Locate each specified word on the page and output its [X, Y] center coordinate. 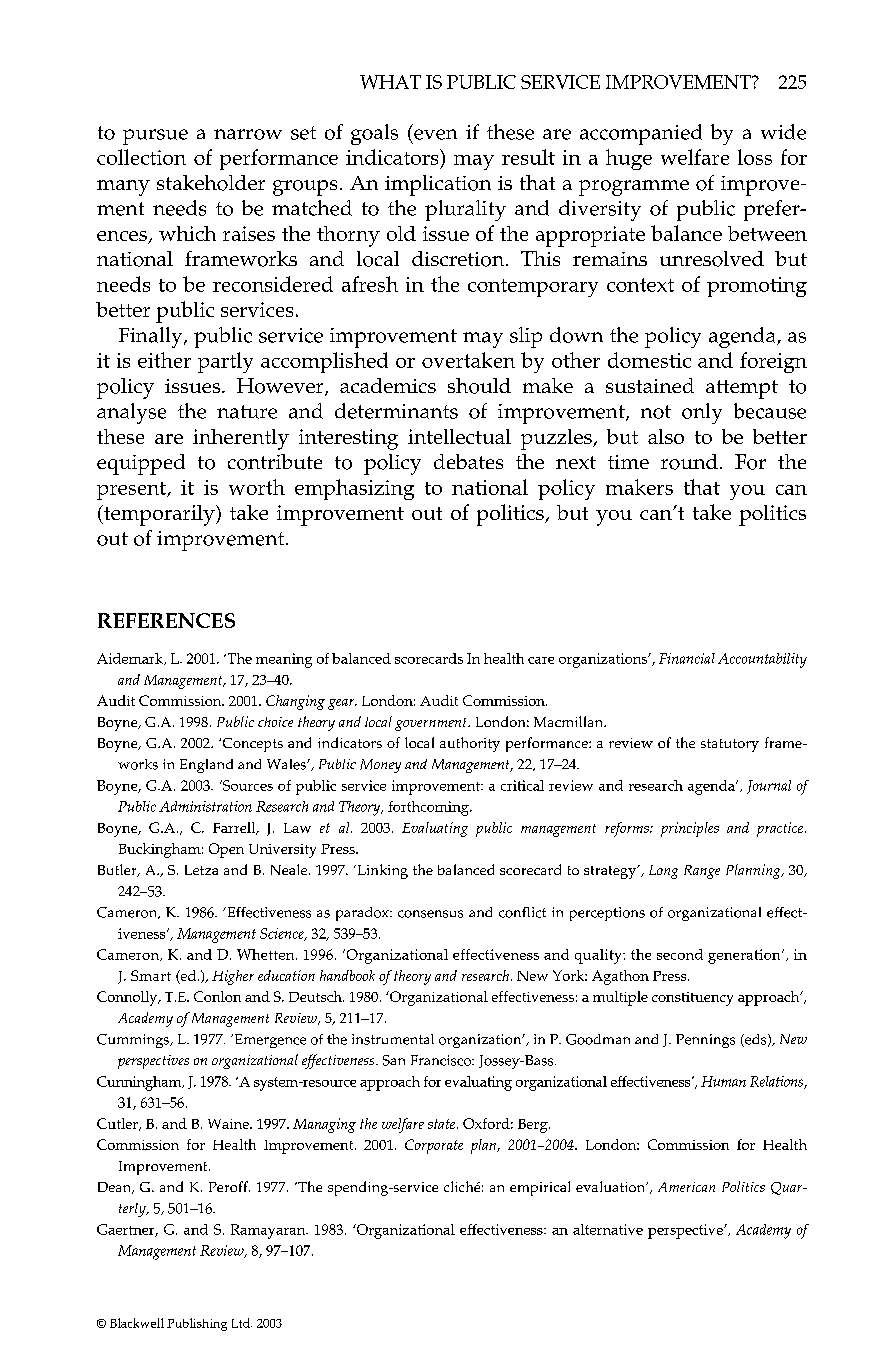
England [206, 766]
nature [247, 412]
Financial [687, 658]
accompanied [641, 134]
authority [470, 744]
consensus [430, 914]
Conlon [217, 996]
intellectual [459, 436]
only [702, 413]
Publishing [197, 1324]
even [435, 134]
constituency [692, 999]
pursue [155, 137]
